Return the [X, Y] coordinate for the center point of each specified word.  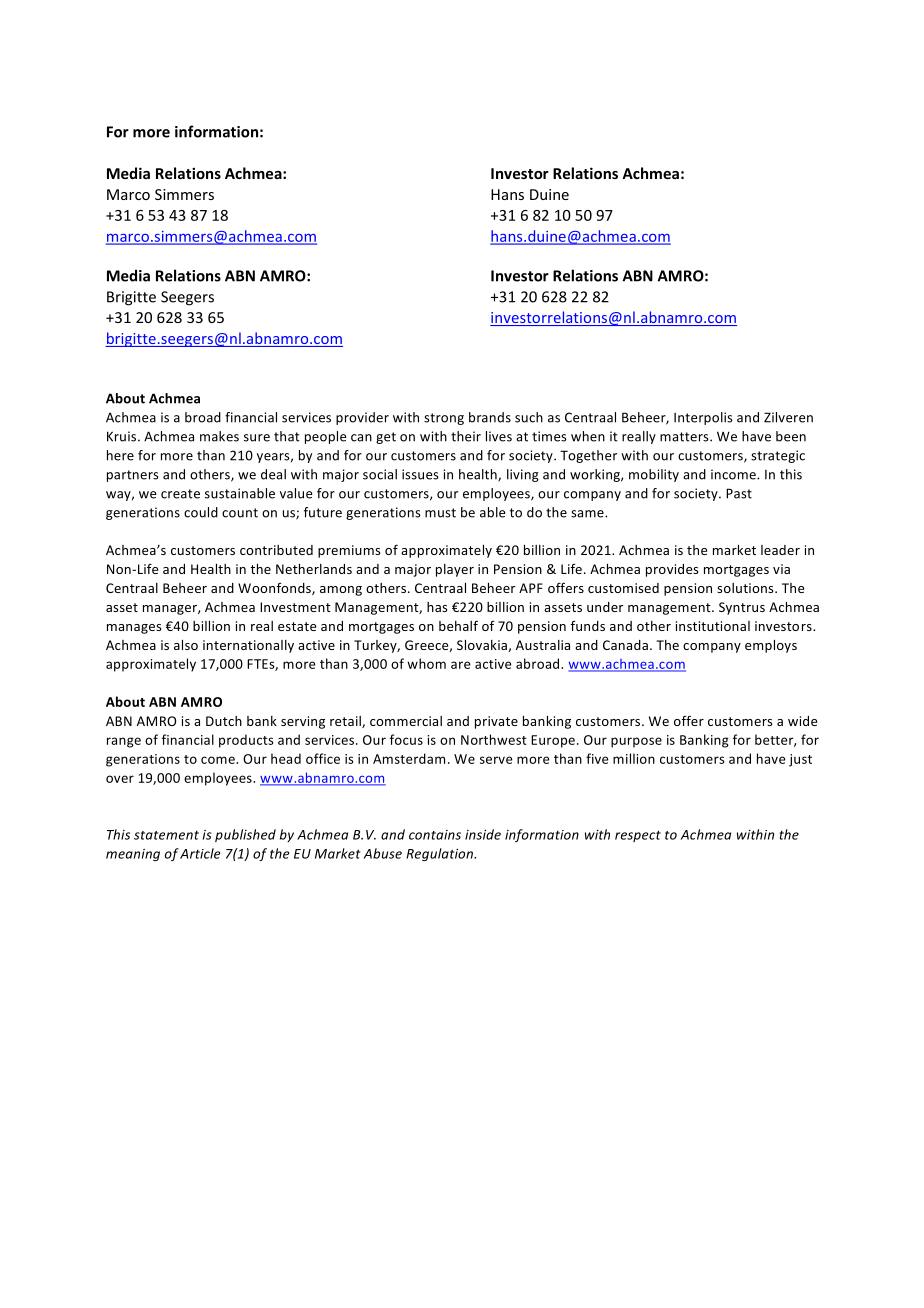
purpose [636, 742]
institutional [713, 626]
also [186, 645]
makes [219, 436]
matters [685, 437]
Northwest [494, 739]
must [440, 513]
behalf [458, 625]
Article [200, 853]
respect [638, 836]
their [466, 436]
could [201, 512]
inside [483, 834]
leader [780, 550]
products [246, 741]
